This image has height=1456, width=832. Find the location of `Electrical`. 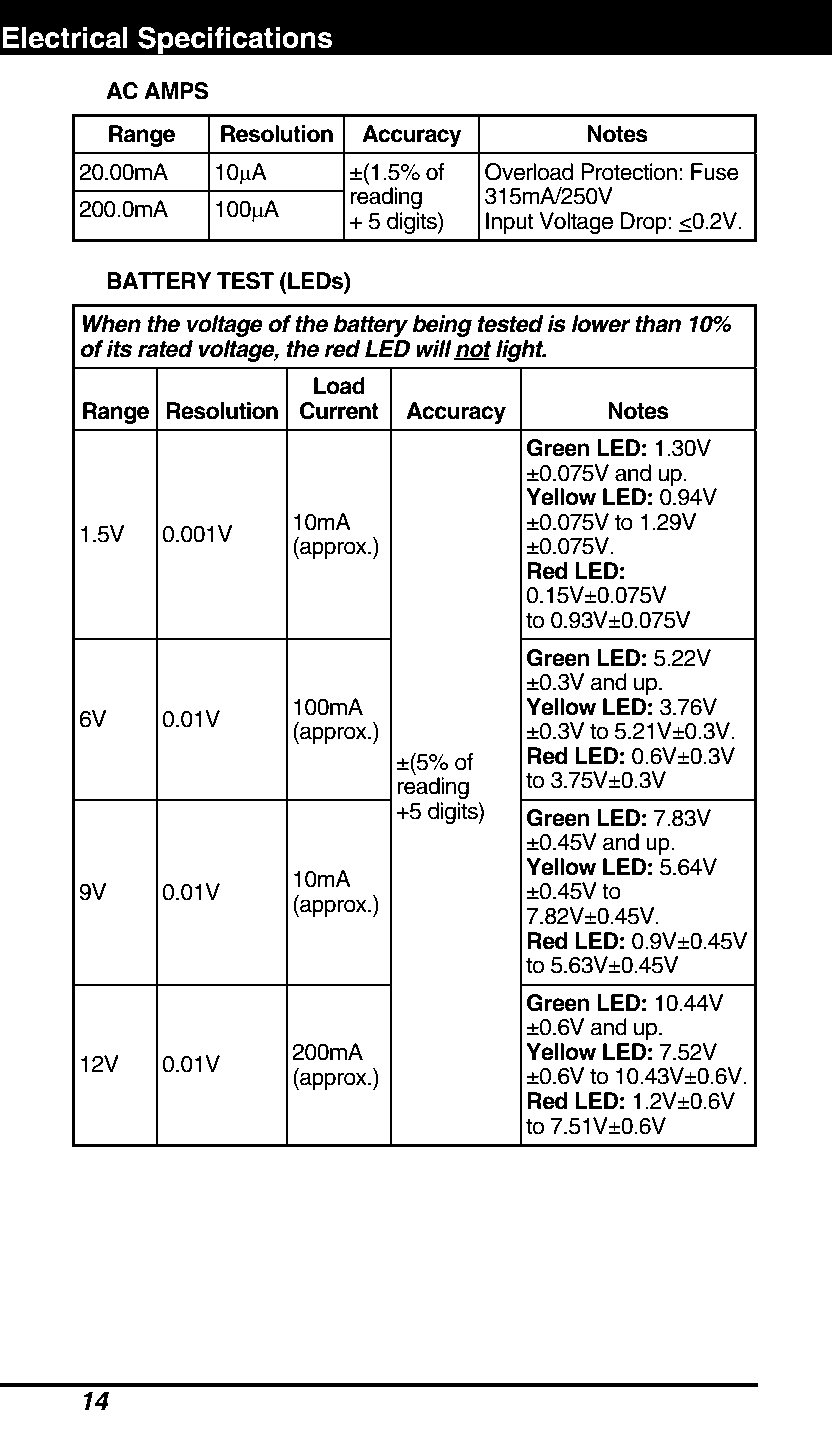

Electrical is located at coordinates (65, 38).
